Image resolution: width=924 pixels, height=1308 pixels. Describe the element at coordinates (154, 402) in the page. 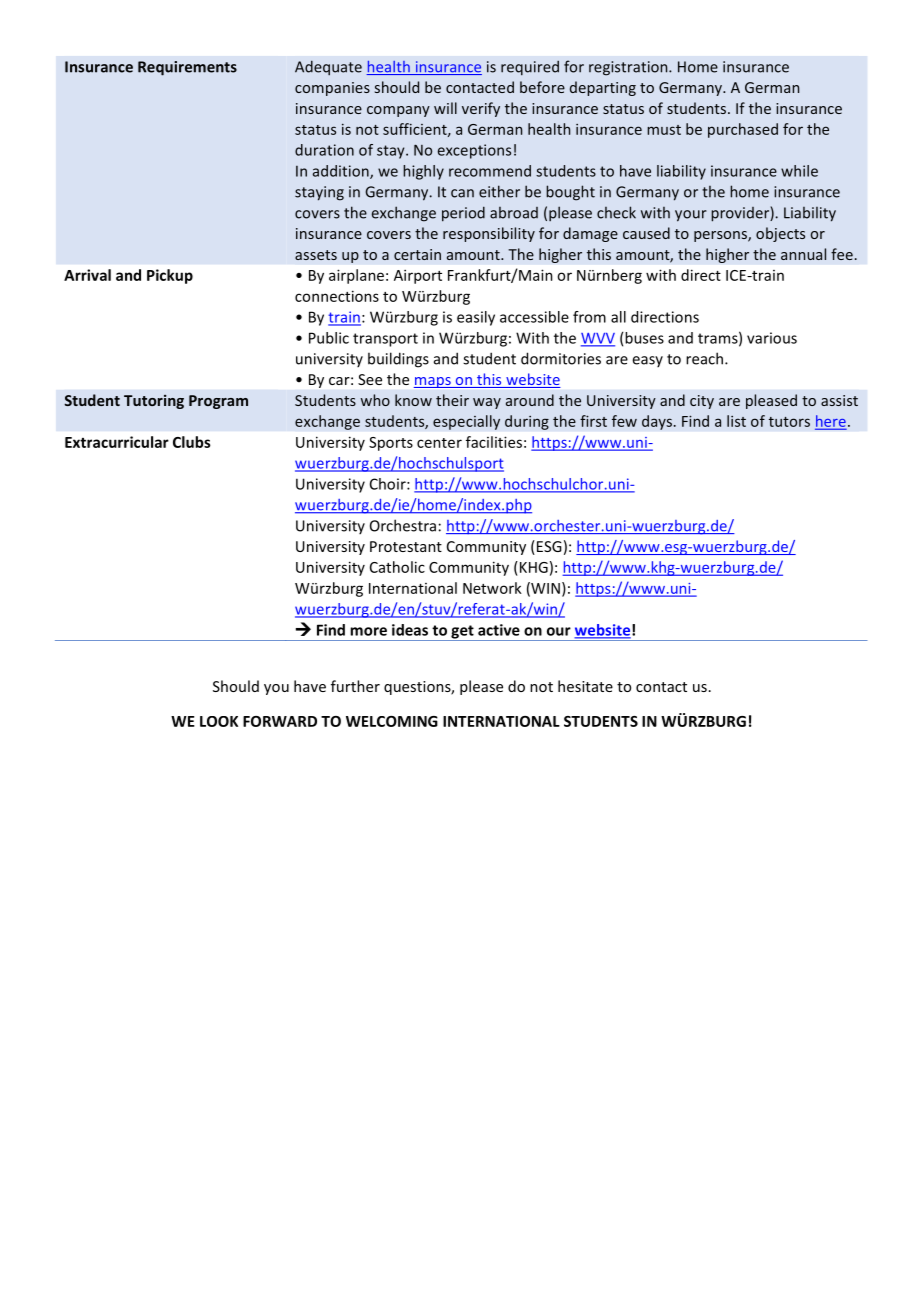

I see `Tutoring` at that location.
